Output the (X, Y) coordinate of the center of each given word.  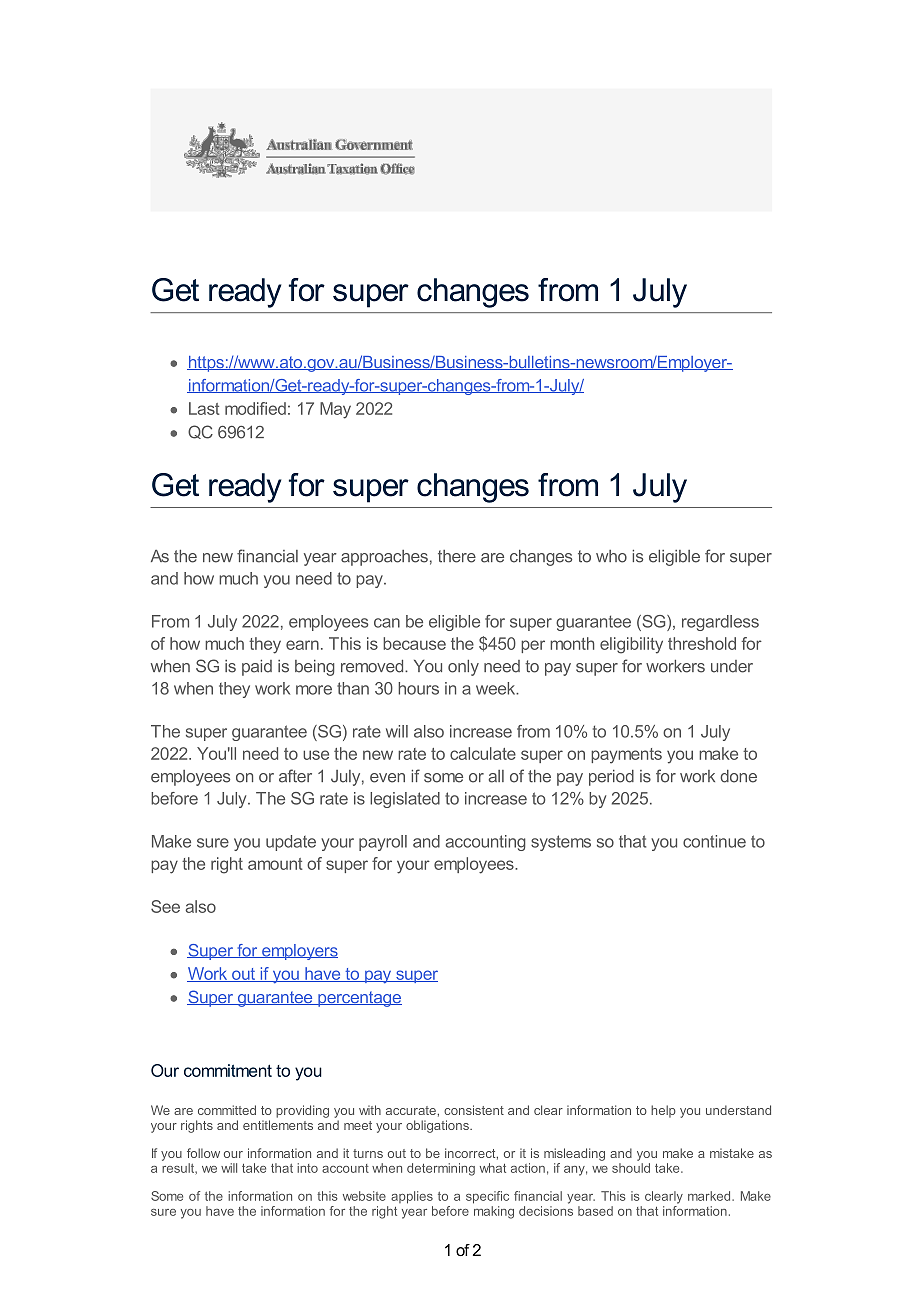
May (335, 410)
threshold (702, 643)
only (463, 668)
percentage (359, 999)
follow (203, 1153)
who (611, 556)
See (165, 906)
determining (441, 1169)
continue (714, 841)
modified (255, 408)
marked (710, 1196)
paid (257, 668)
